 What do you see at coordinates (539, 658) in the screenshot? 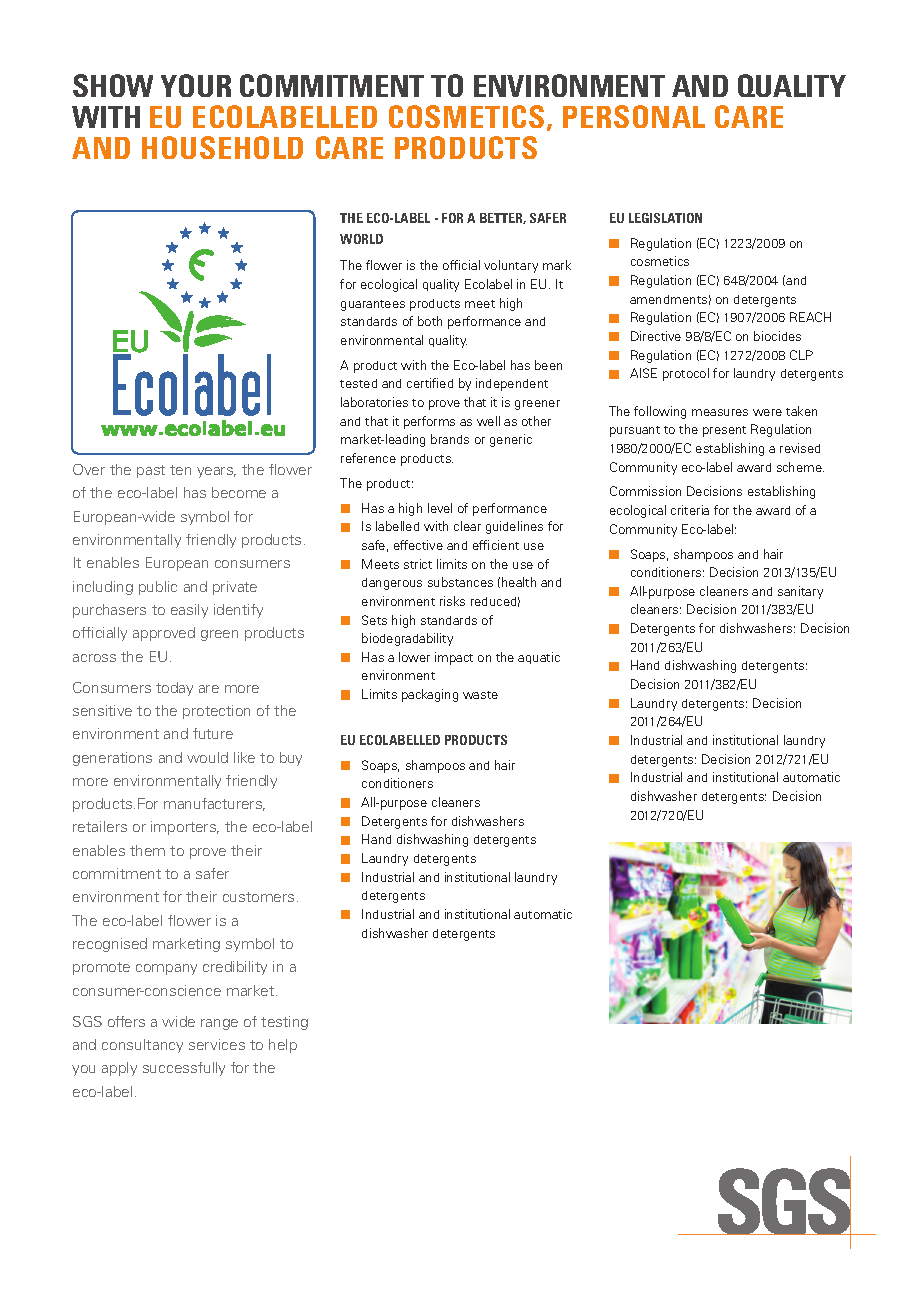
I see `aquatic` at bounding box center [539, 658].
